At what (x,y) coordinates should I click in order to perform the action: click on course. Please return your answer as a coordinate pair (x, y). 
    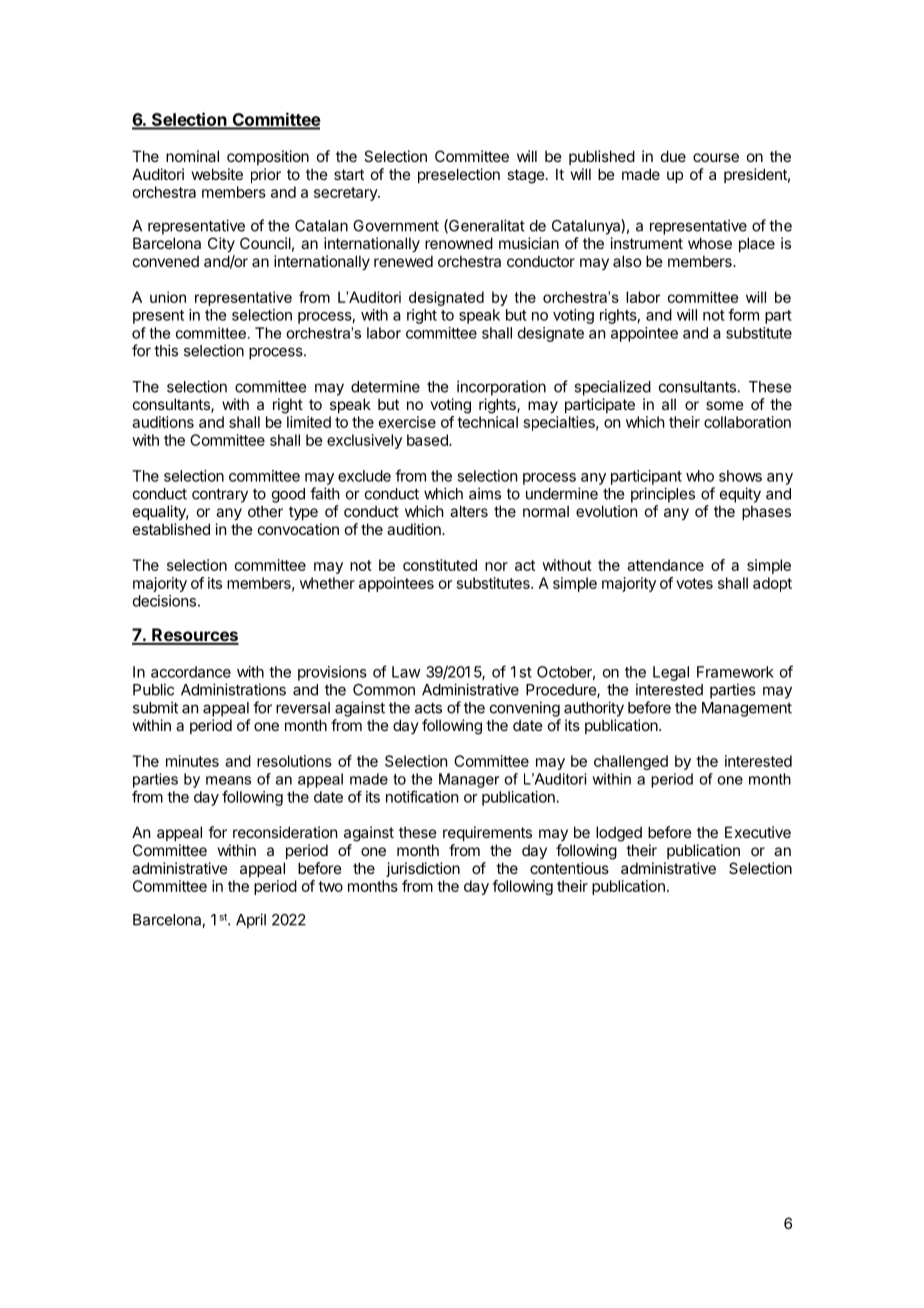
    Looking at the image, I should click on (716, 157).
